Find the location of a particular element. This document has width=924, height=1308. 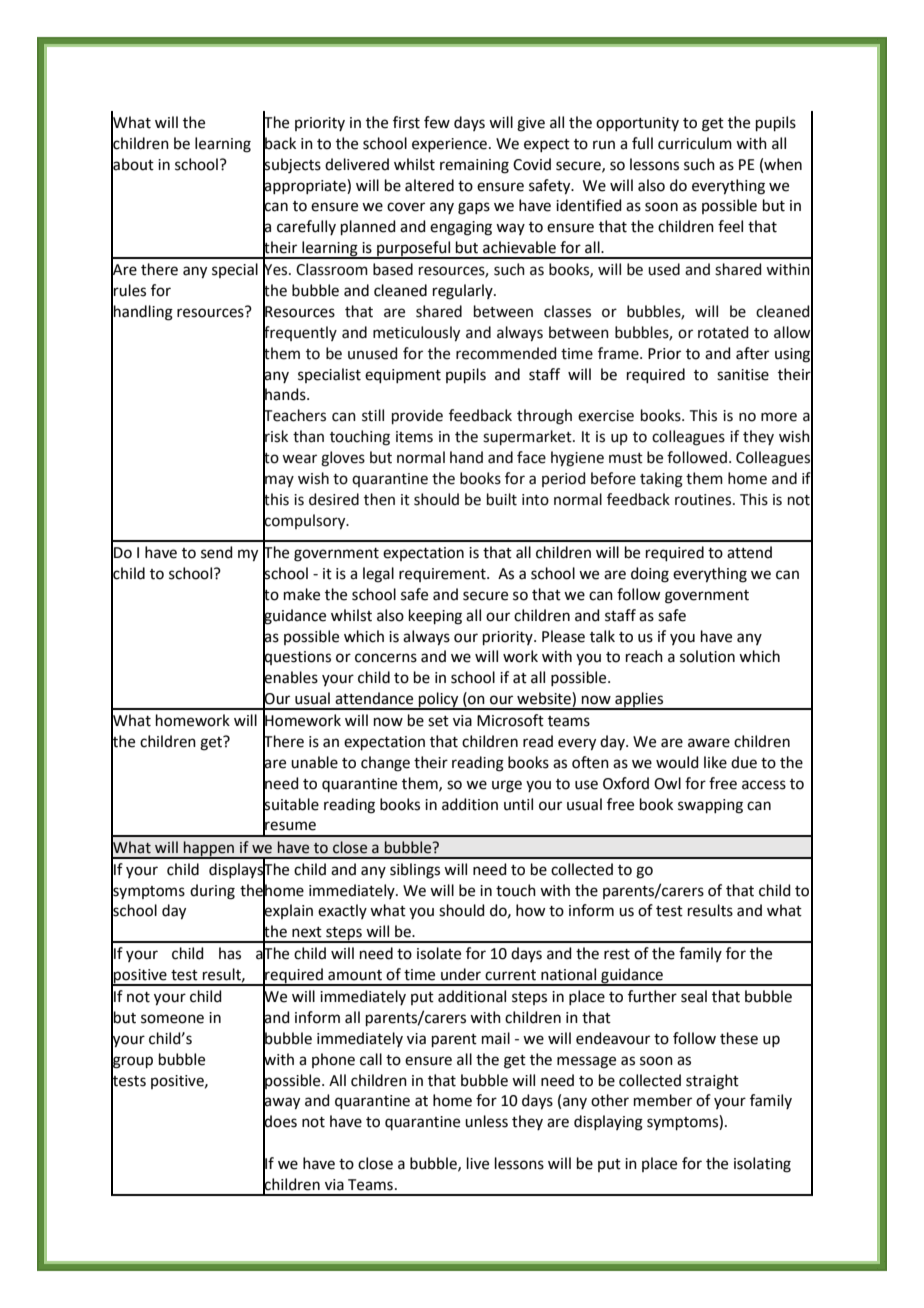

wear is located at coordinates (299, 459).
